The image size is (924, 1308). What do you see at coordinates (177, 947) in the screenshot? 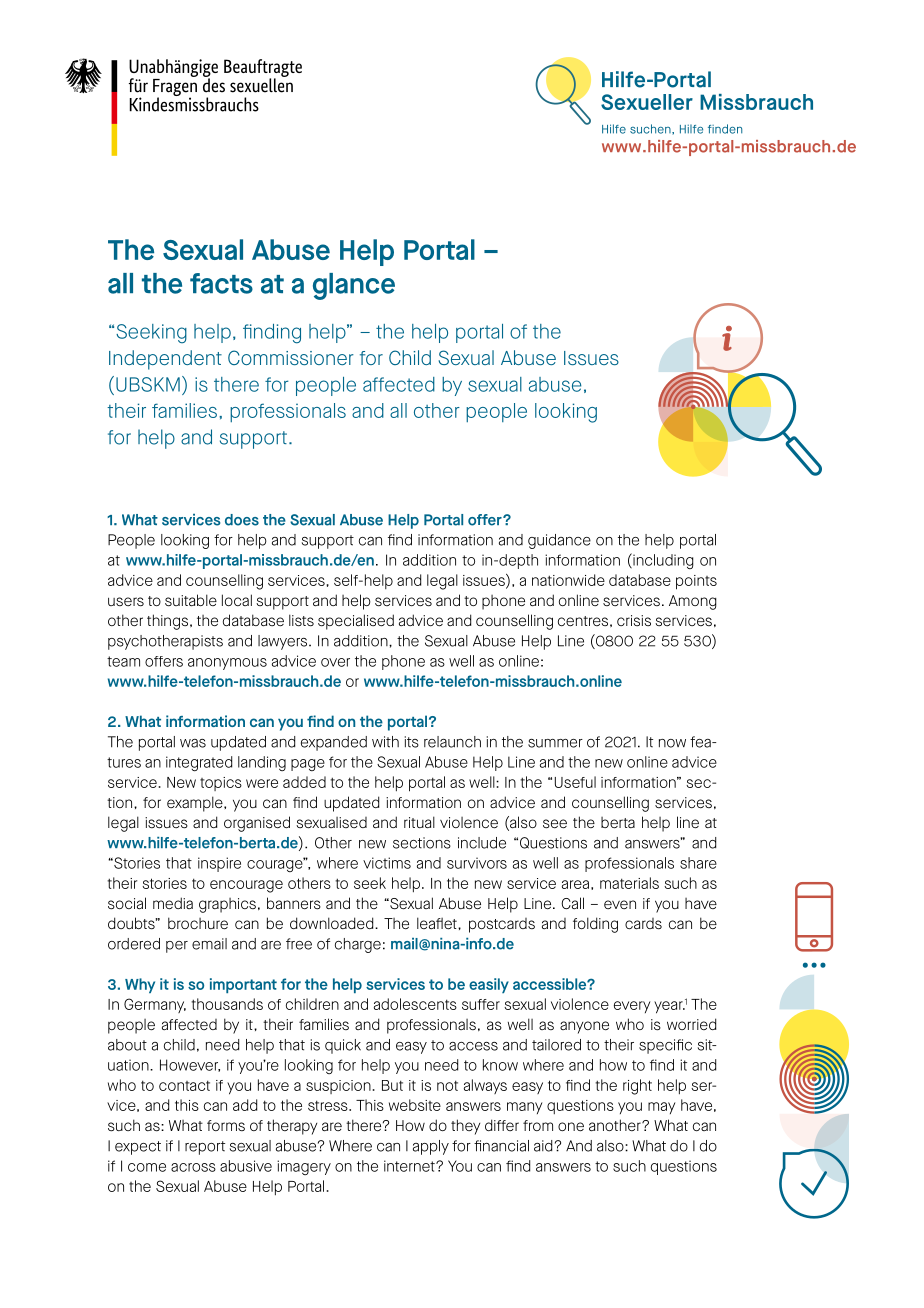
I see `per` at bounding box center [177, 947].
